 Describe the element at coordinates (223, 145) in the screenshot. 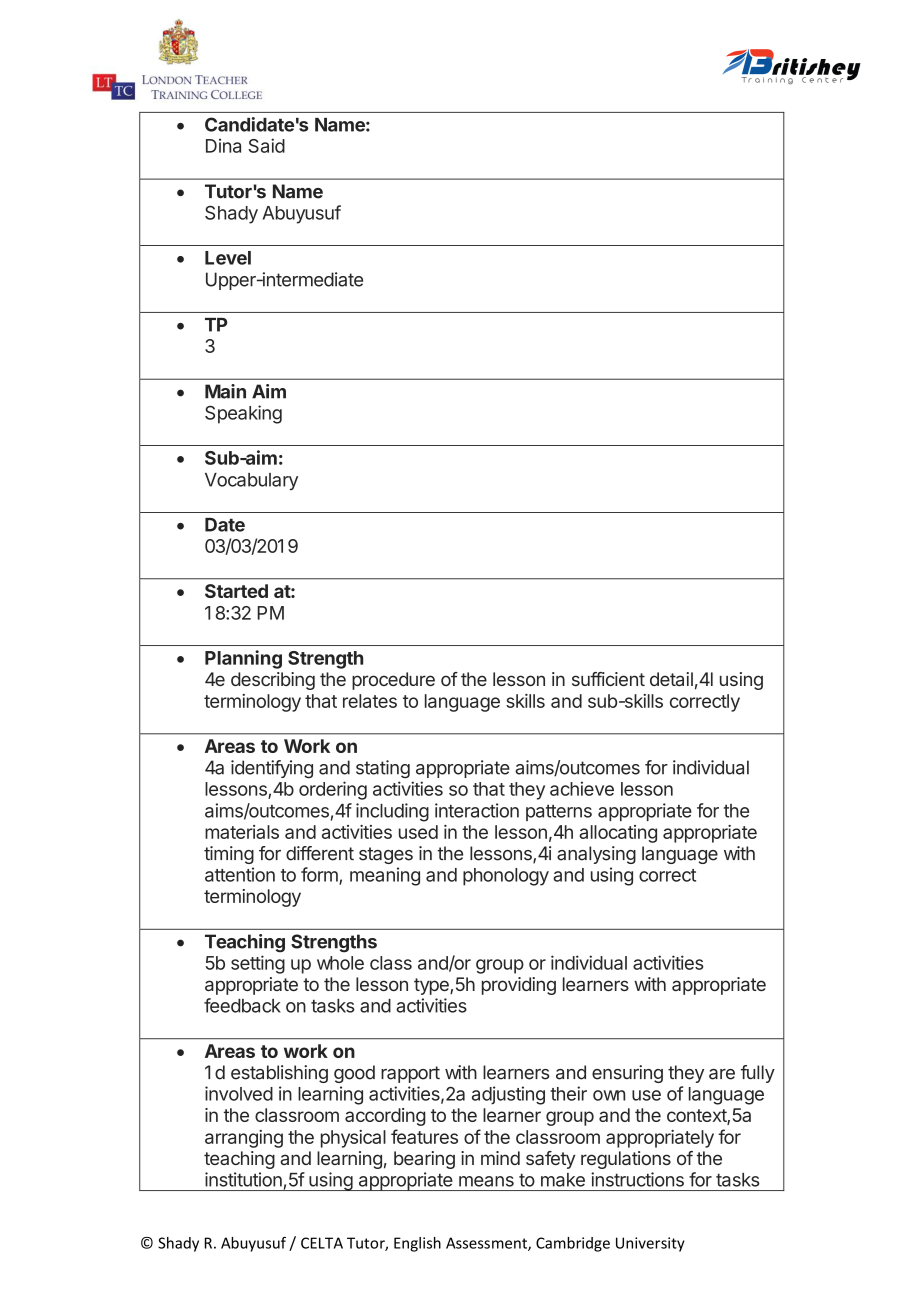

I see `Dina` at that location.
